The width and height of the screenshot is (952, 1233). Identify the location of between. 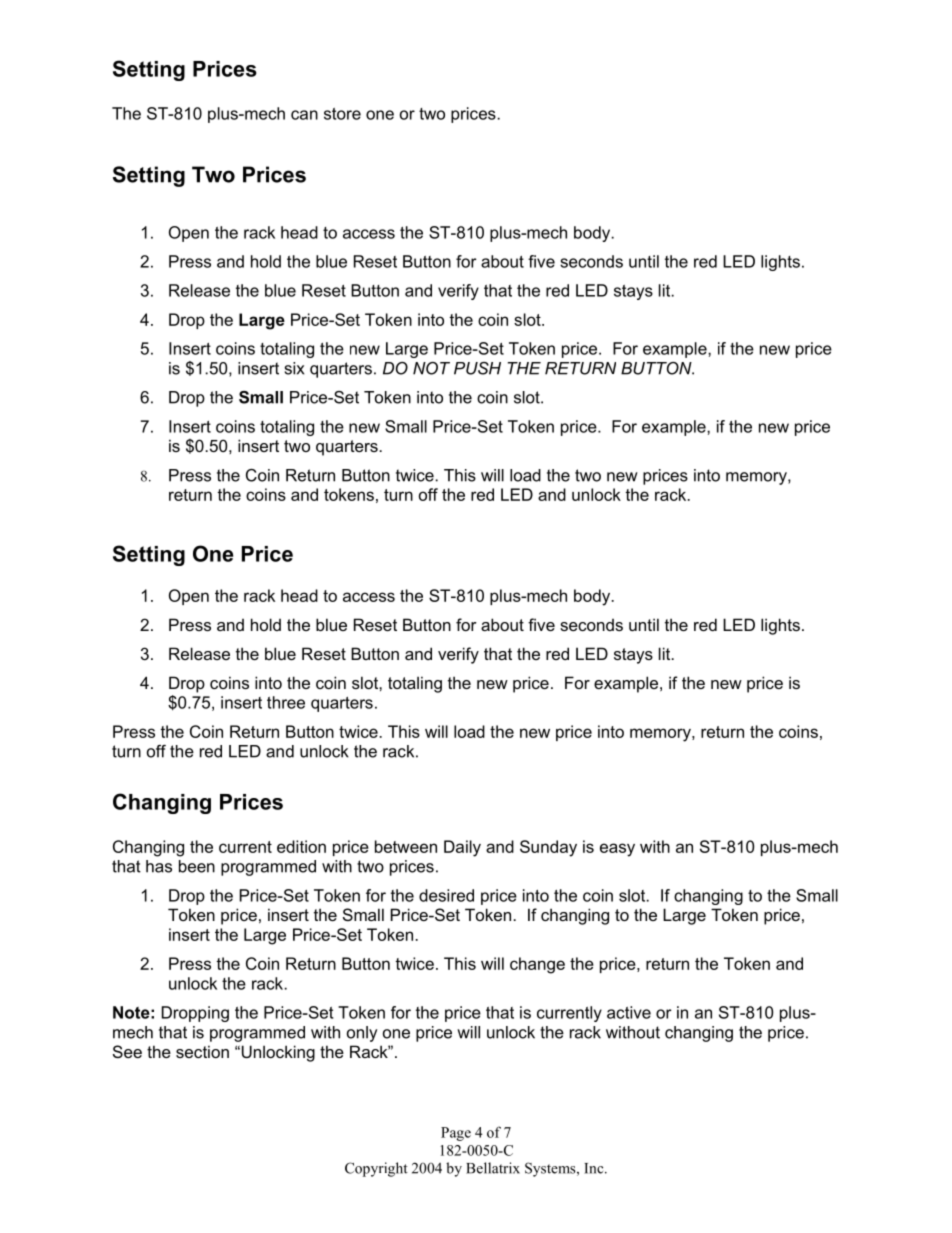
(406, 846).
